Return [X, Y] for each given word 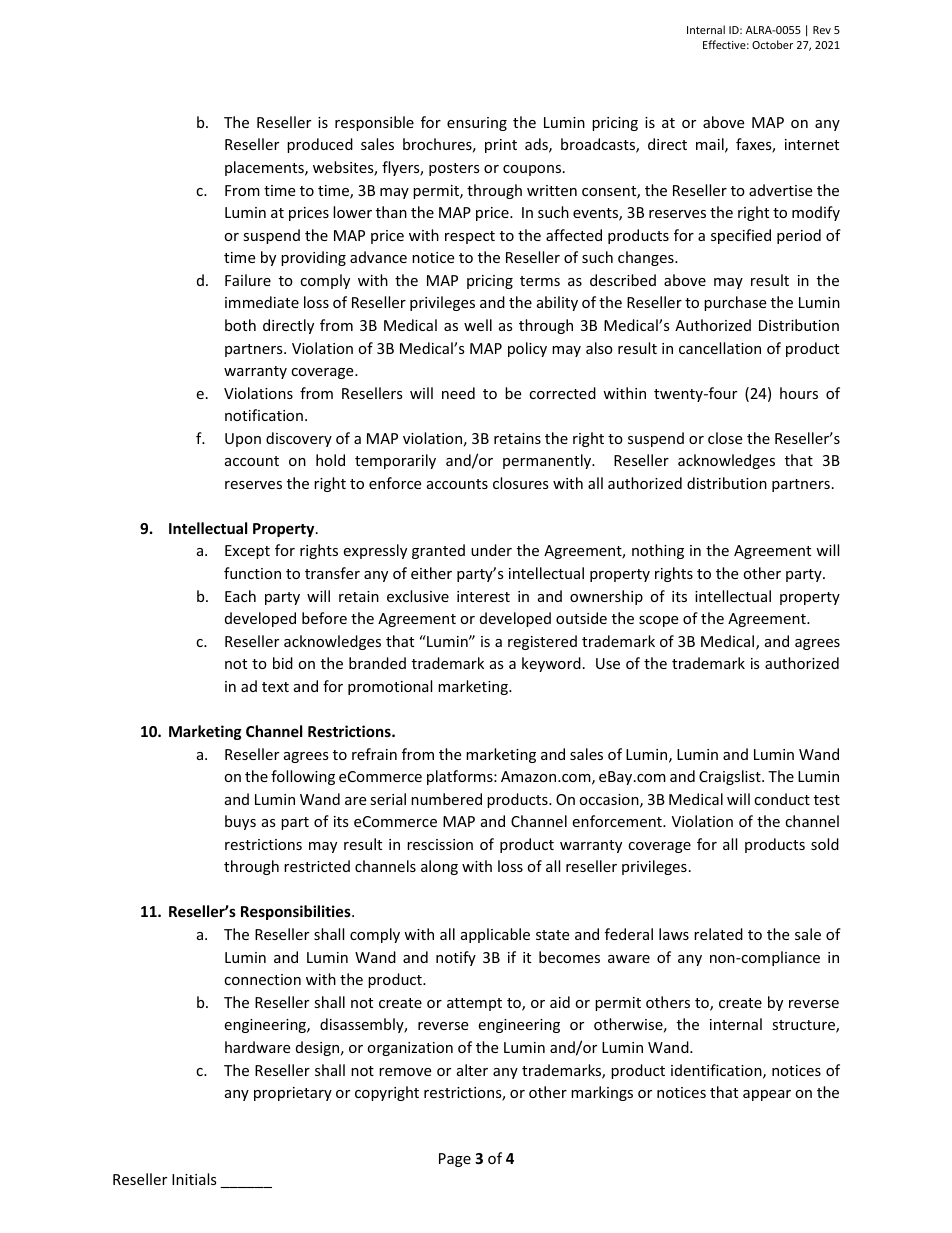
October [772, 44]
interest [483, 596]
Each [240, 596]
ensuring [477, 124]
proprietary [293, 1094]
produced [320, 145]
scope [658, 621]
